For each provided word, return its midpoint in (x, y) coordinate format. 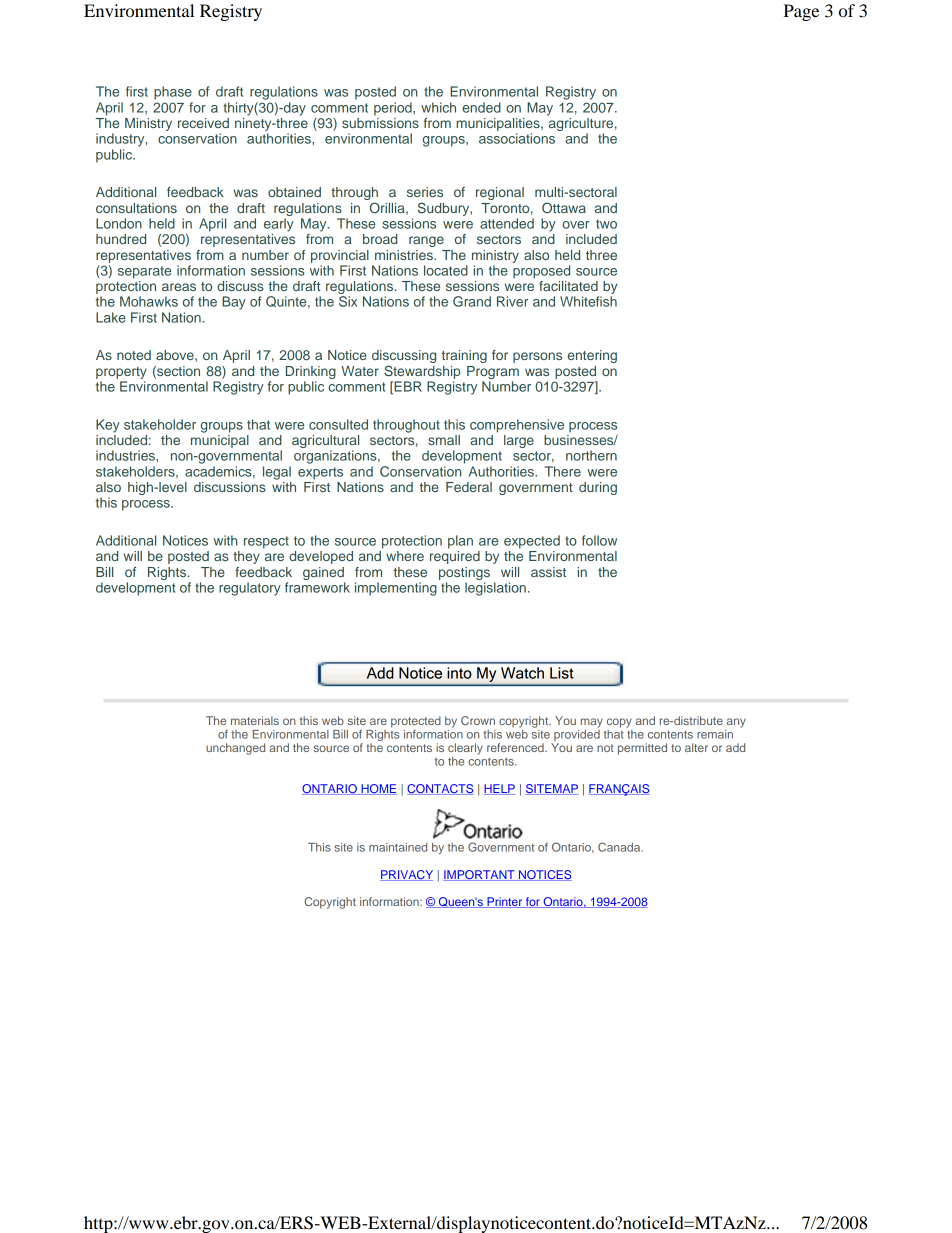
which (438, 107)
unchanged (235, 749)
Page (801, 12)
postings (464, 573)
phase (173, 93)
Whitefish (588, 301)
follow (599, 540)
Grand (472, 301)
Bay (234, 303)
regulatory (250, 589)
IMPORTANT (480, 875)
